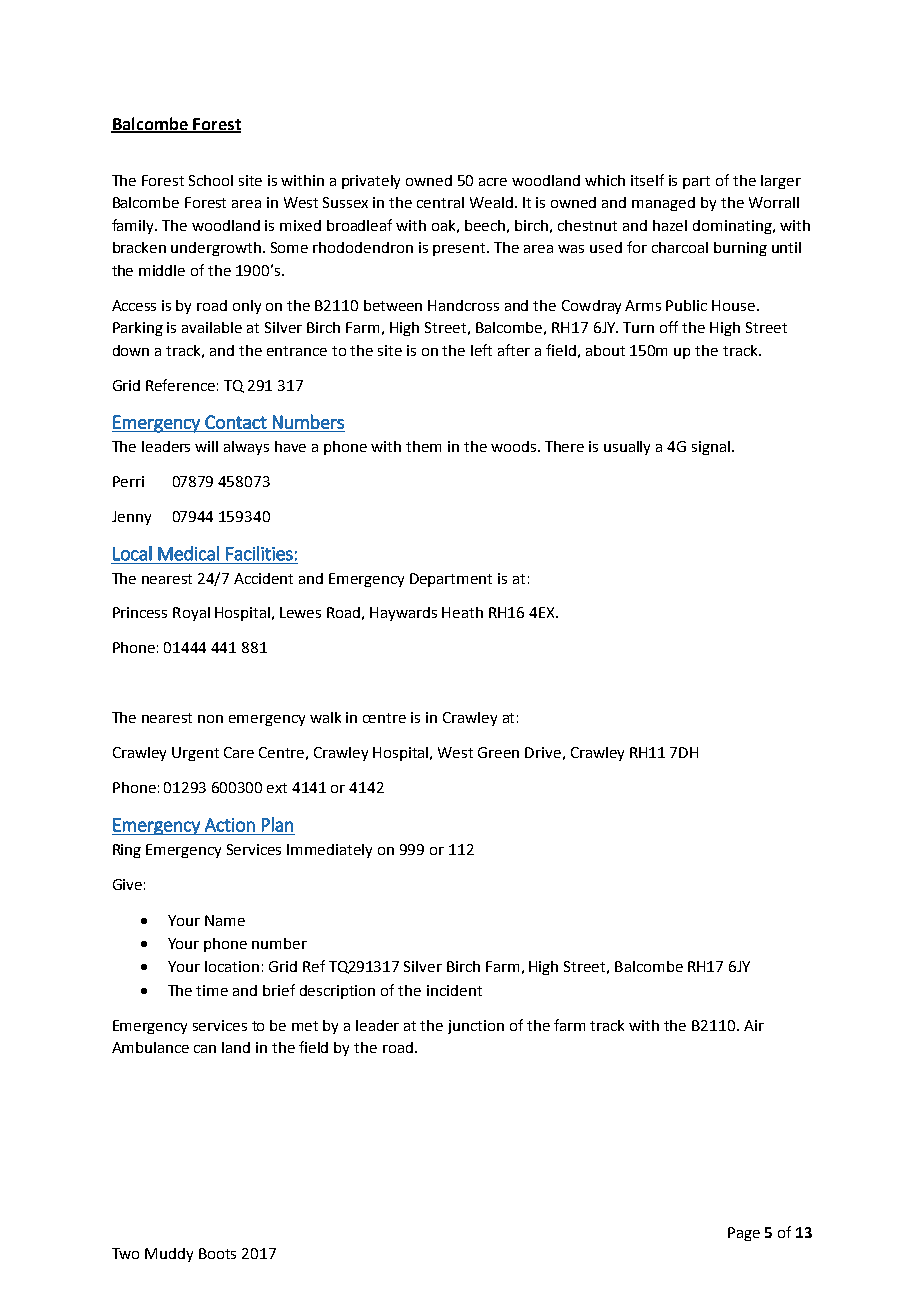  What do you see at coordinates (754, 1025) in the screenshot?
I see `Air` at bounding box center [754, 1025].
